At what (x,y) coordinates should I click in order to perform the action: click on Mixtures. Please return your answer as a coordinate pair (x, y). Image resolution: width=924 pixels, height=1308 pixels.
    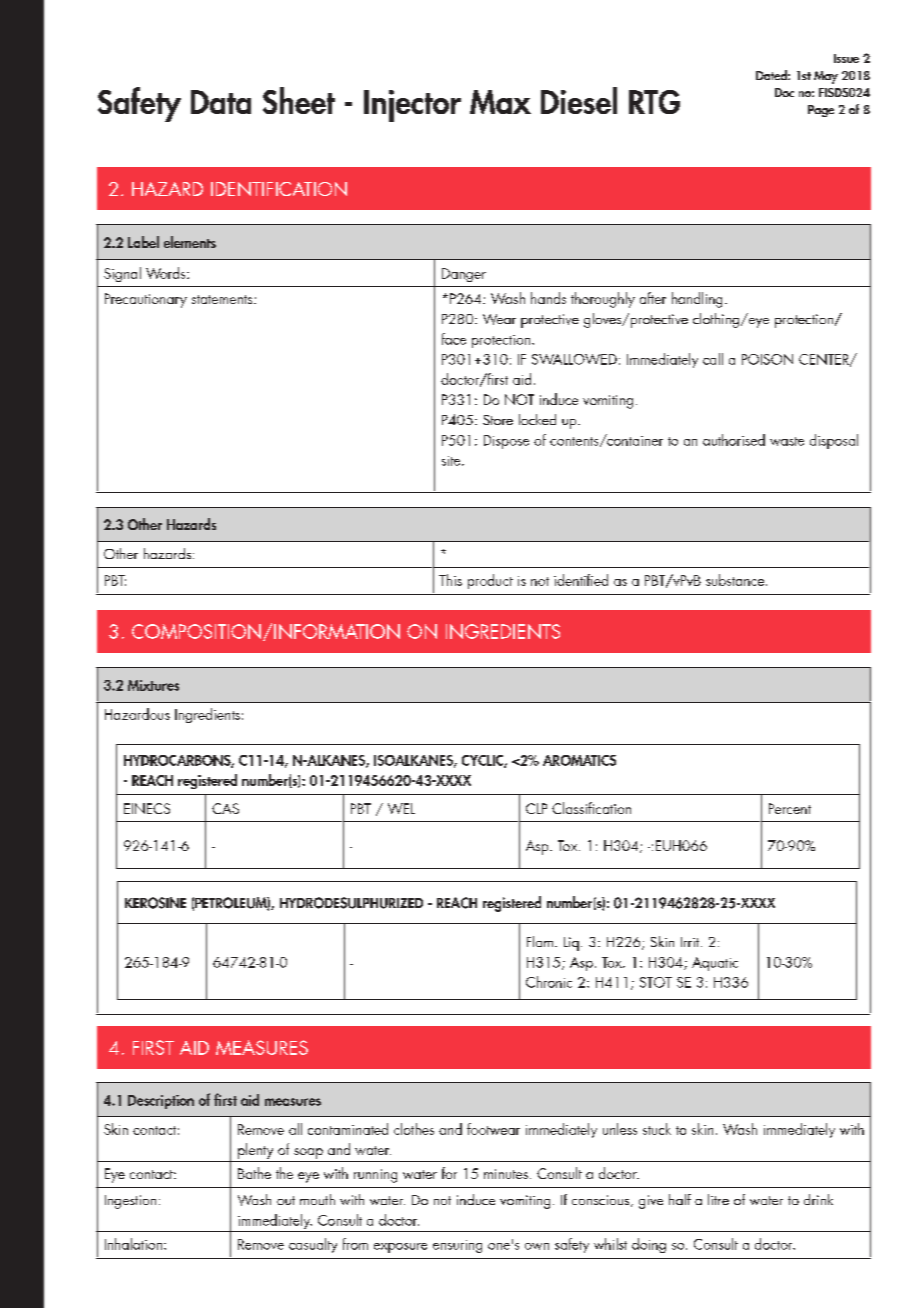
    Looking at the image, I should click on (153, 685).
